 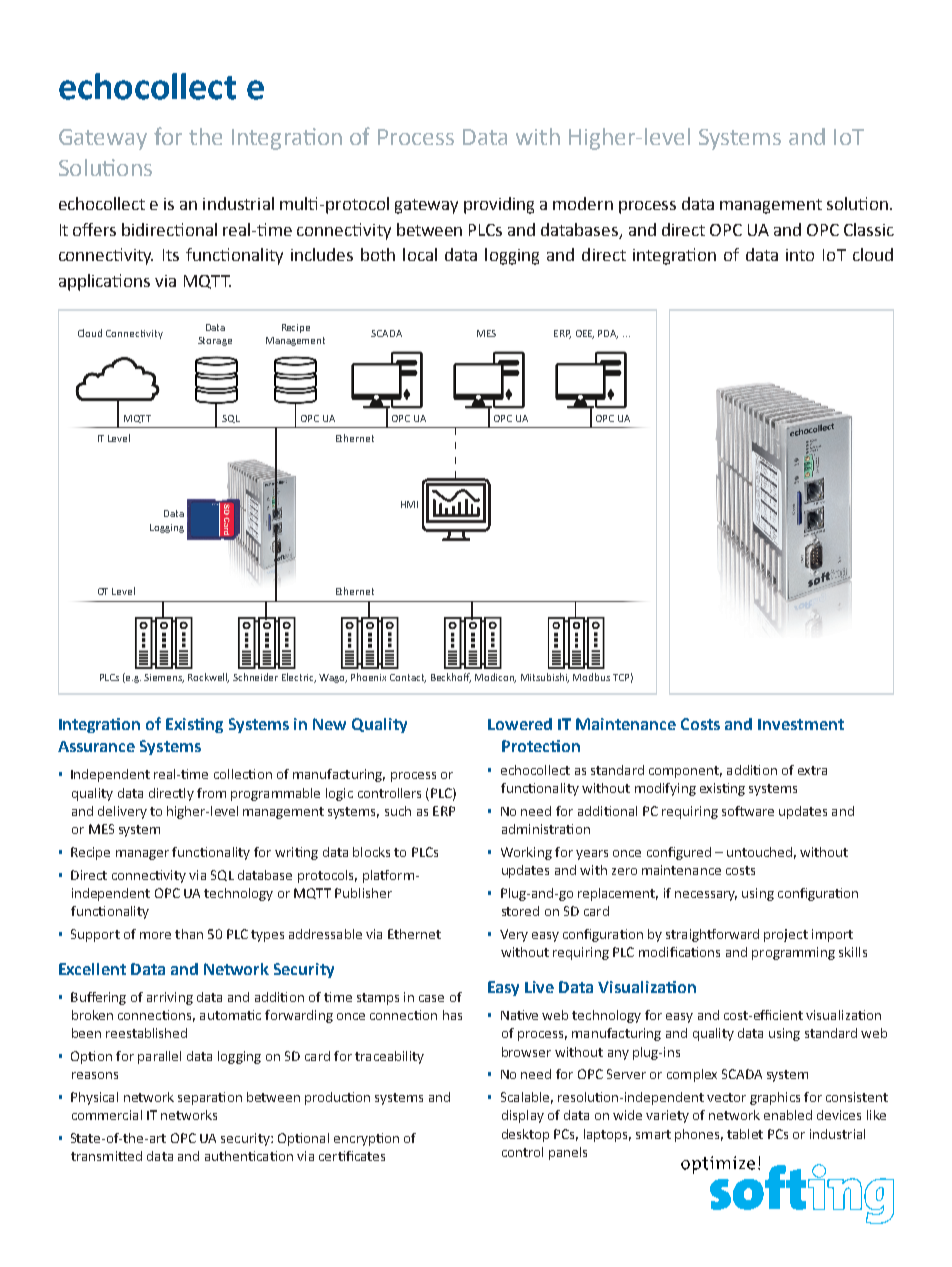 What do you see at coordinates (409, 504) in the document?
I see `HMI` at bounding box center [409, 504].
